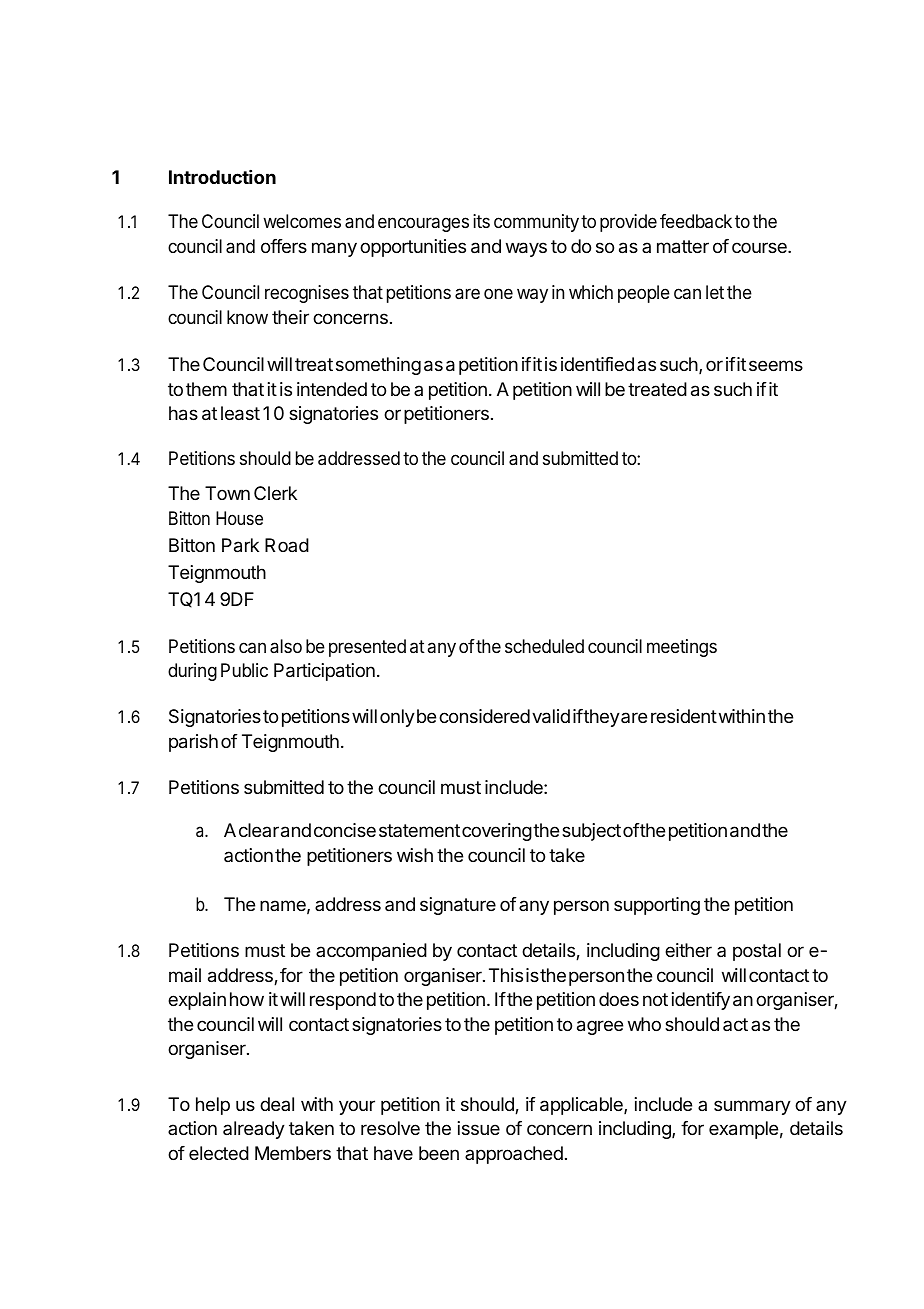 Image resolution: width=924 pixels, height=1309 pixels. Describe the element at coordinates (696, 221) in the screenshot. I see `feedback` at that location.
